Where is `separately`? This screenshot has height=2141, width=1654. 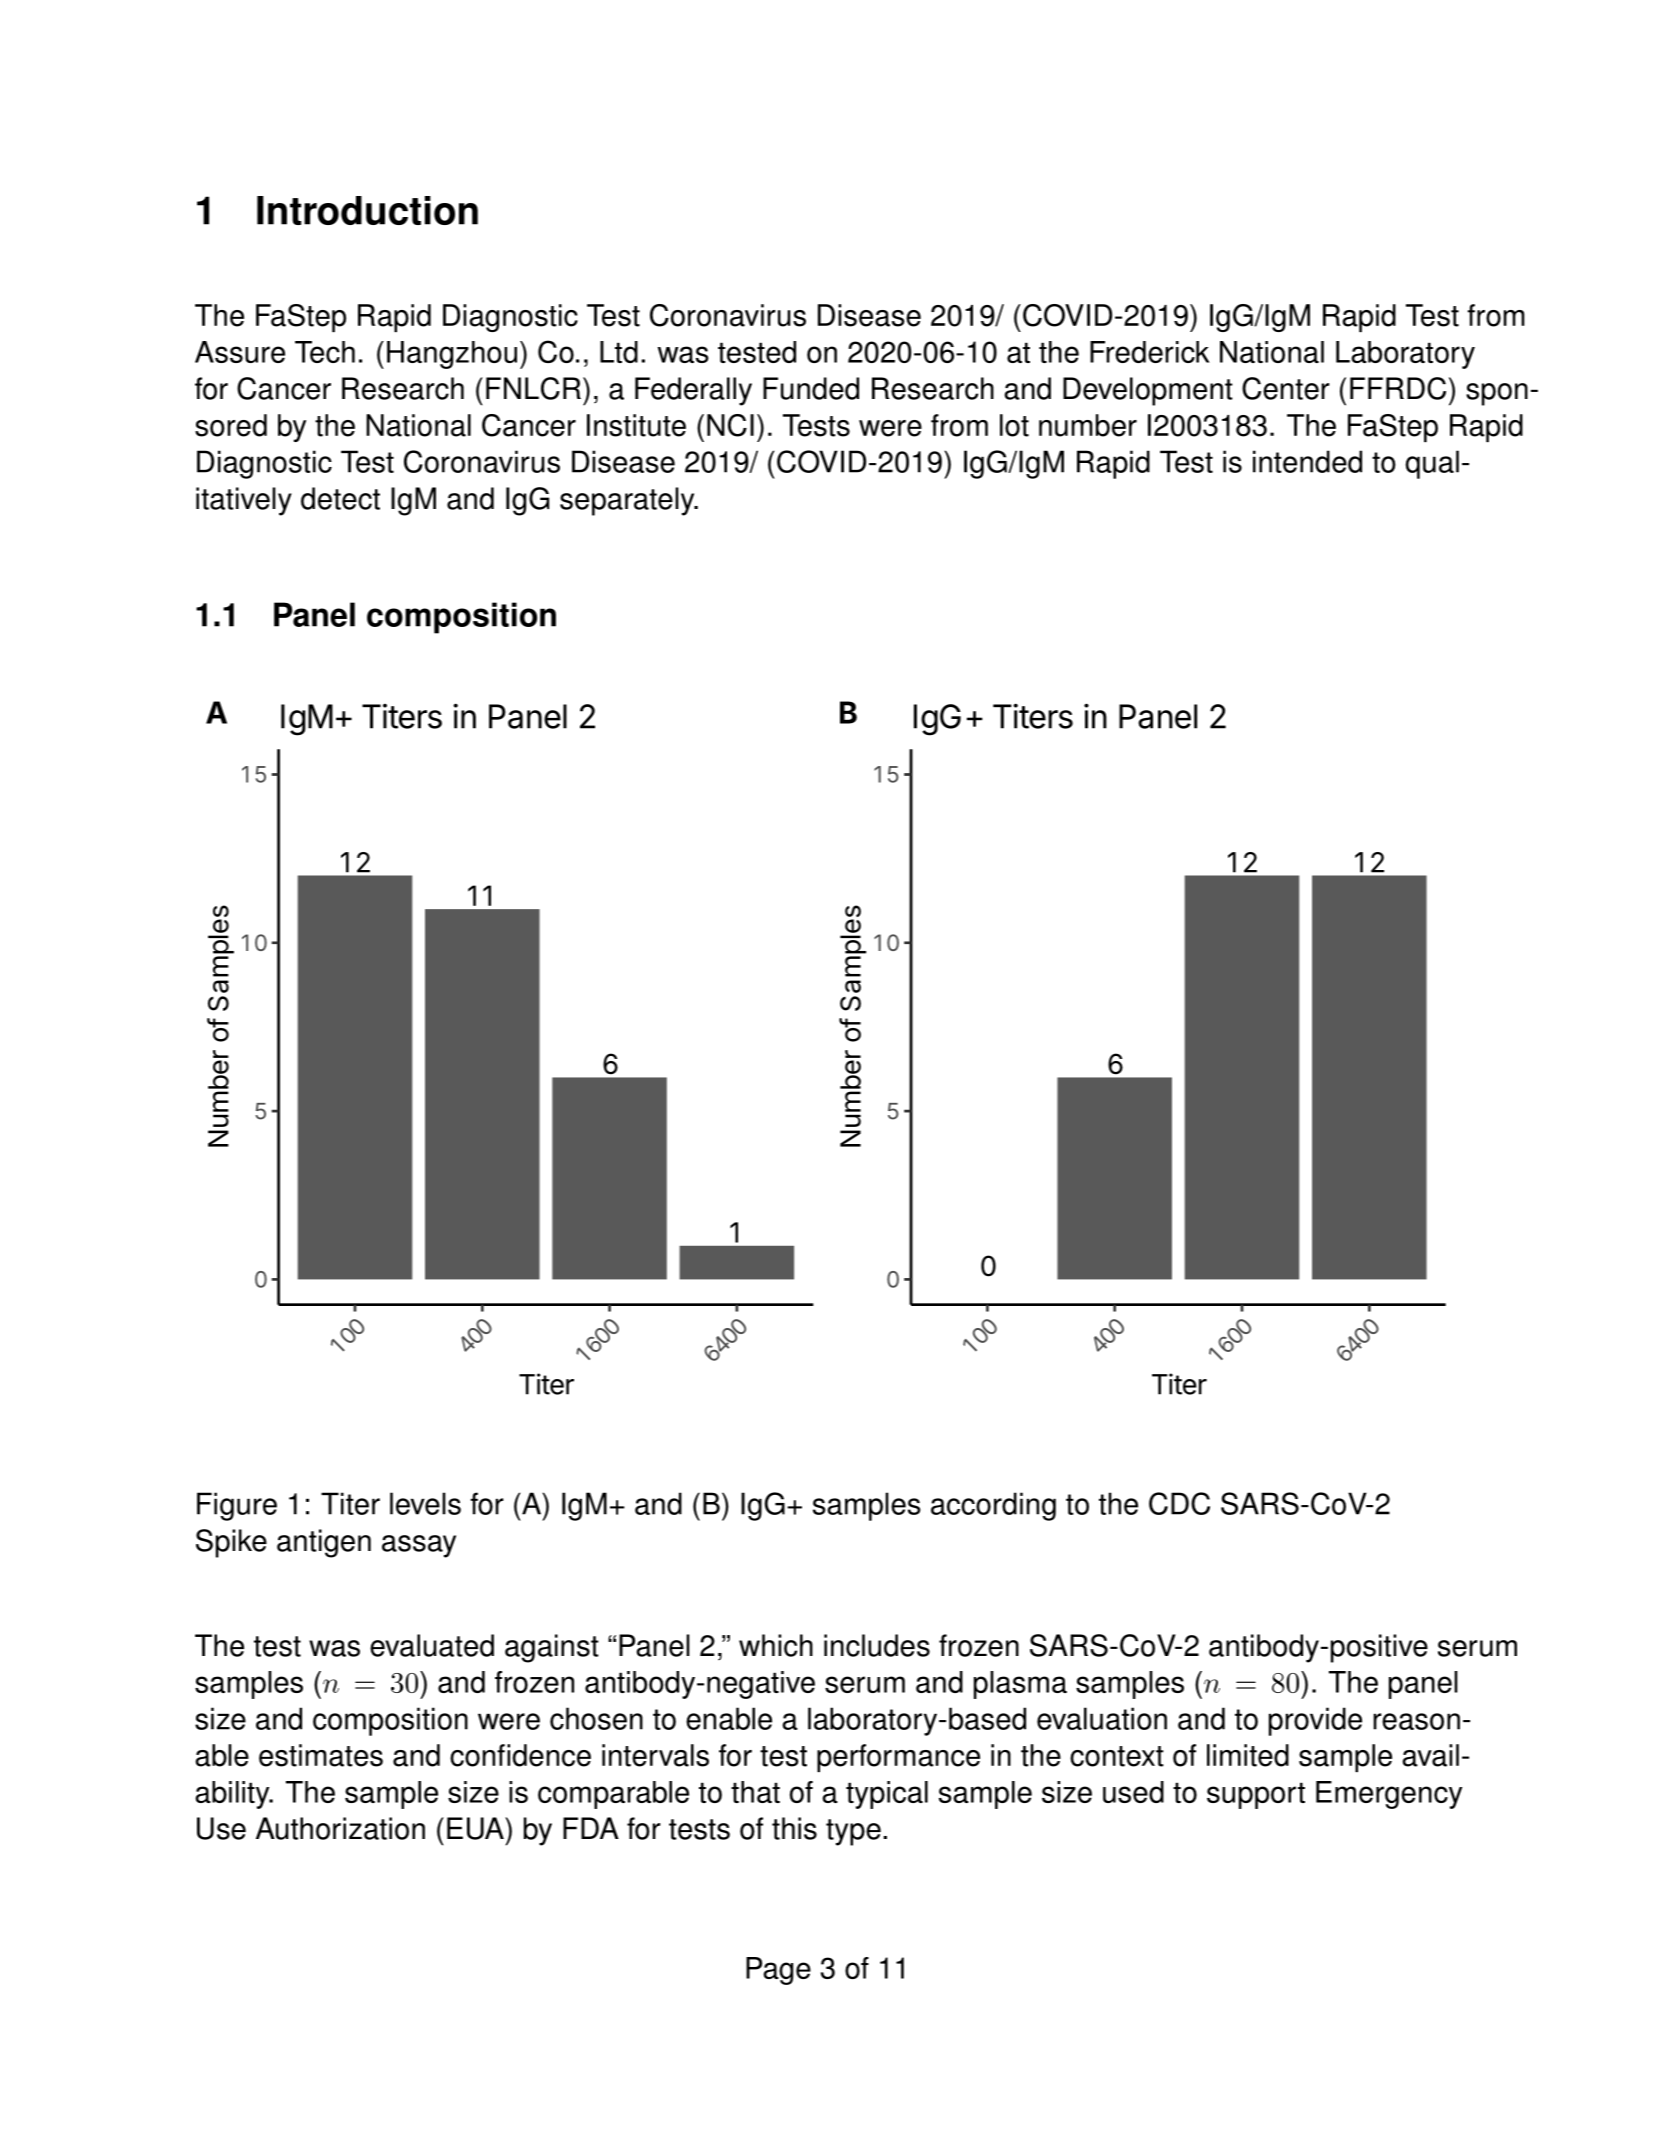 separately is located at coordinates (628, 501).
